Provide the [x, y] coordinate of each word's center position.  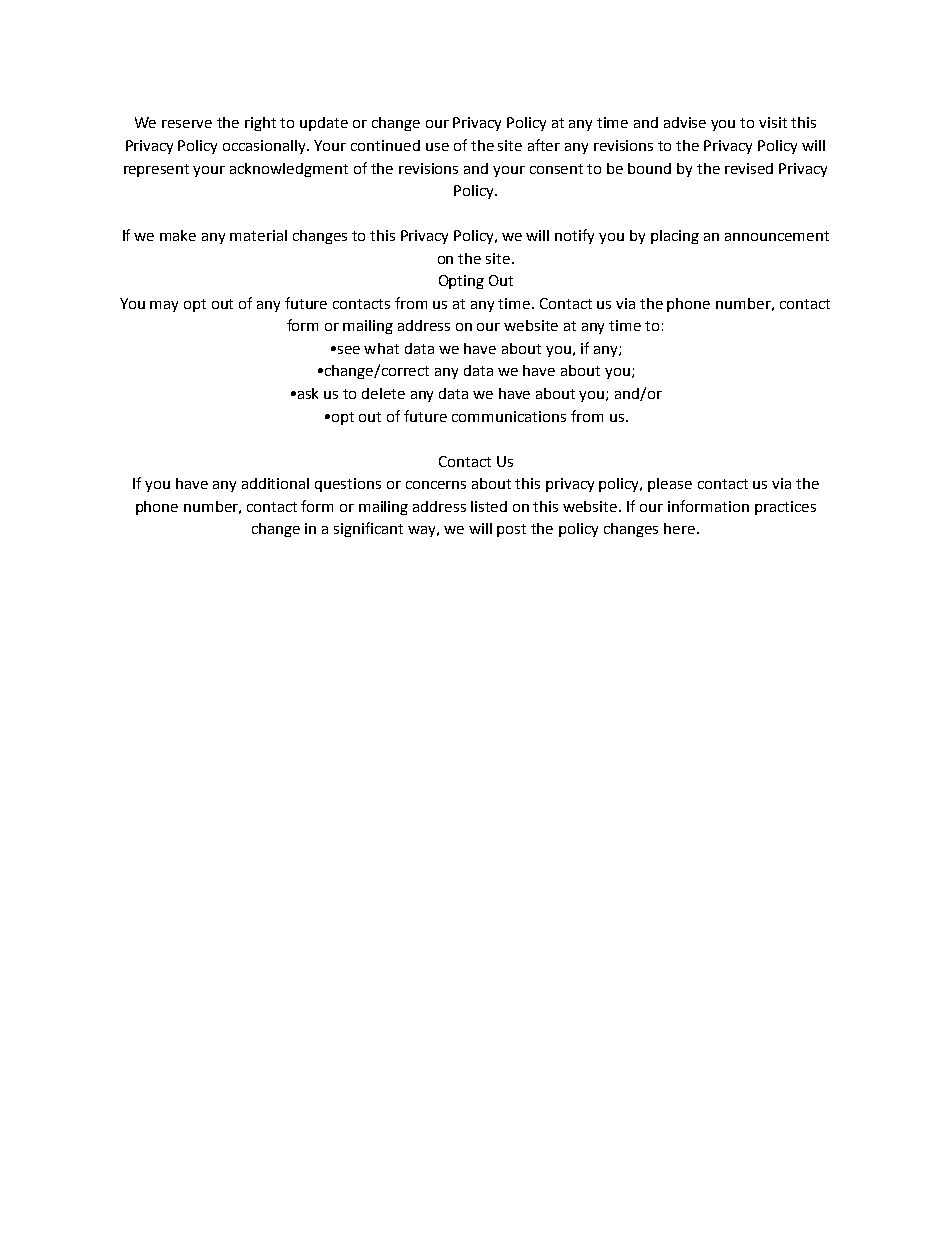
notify [574, 236]
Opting [461, 282]
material [258, 235]
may [164, 306]
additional [275, 483]
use [437, 147]
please [670, 485]
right [260, 124]
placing [675, 237]
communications [509, 416]
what [381, 348]
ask [308, 393]
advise [685, 122]
